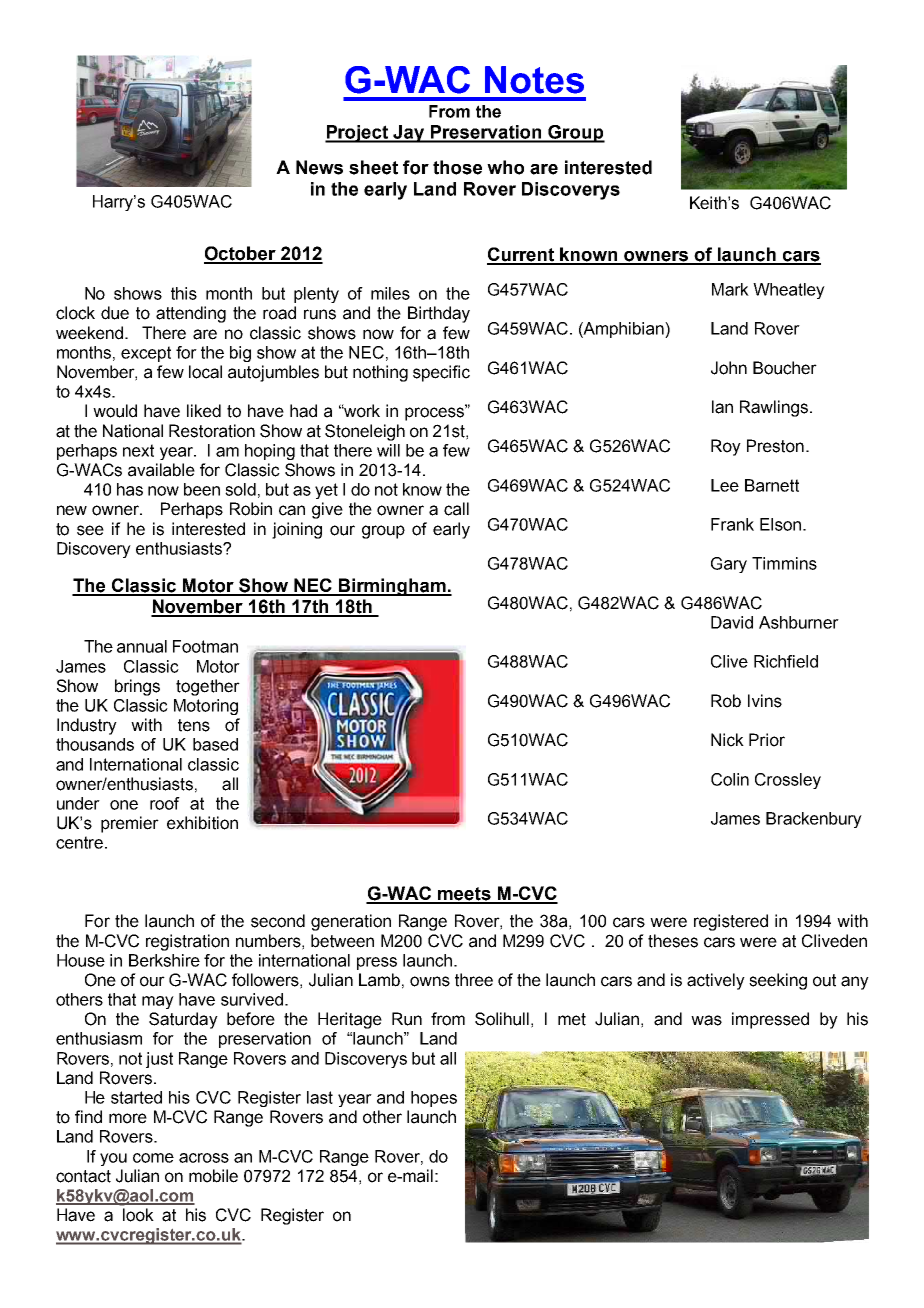  Describe the element at coordinates (778, 981) in the screenshot. I see `seeking` at that location.
